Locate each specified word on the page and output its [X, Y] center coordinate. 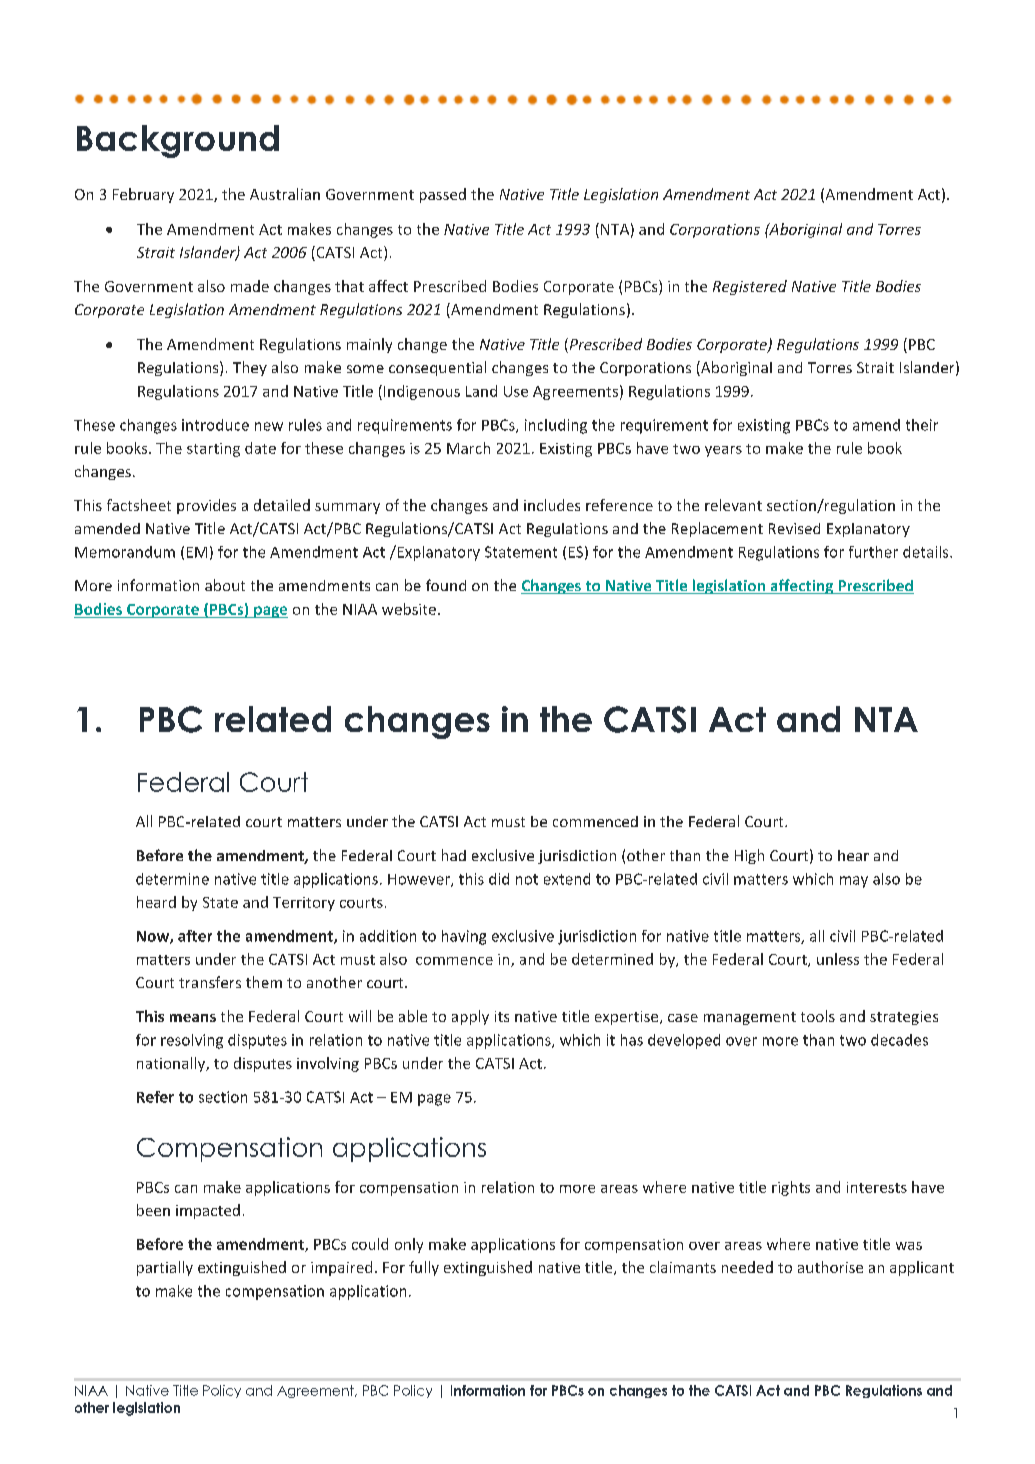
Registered [750, 287]
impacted [208, 1211]
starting [213, 450]
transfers [210, 982]
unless [838, 959]
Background [178, 141]
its [502, 1016]
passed [443, 195]
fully [424, 1268]
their [922, 425]
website [409, 609]
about [225, 585]
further [873, 552]
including [556, 426]
